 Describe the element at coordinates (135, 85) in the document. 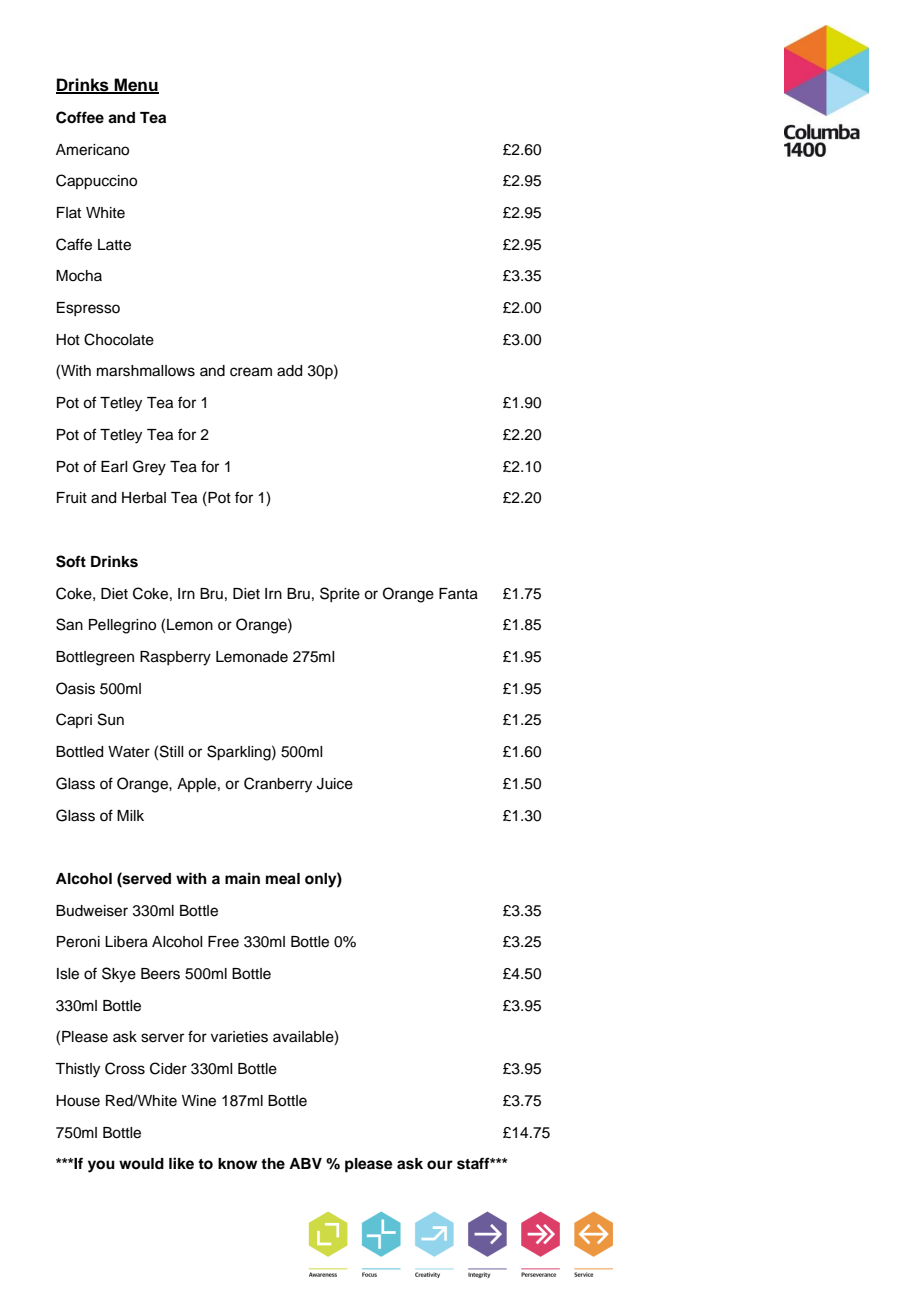

I see `Menu` at that location.
